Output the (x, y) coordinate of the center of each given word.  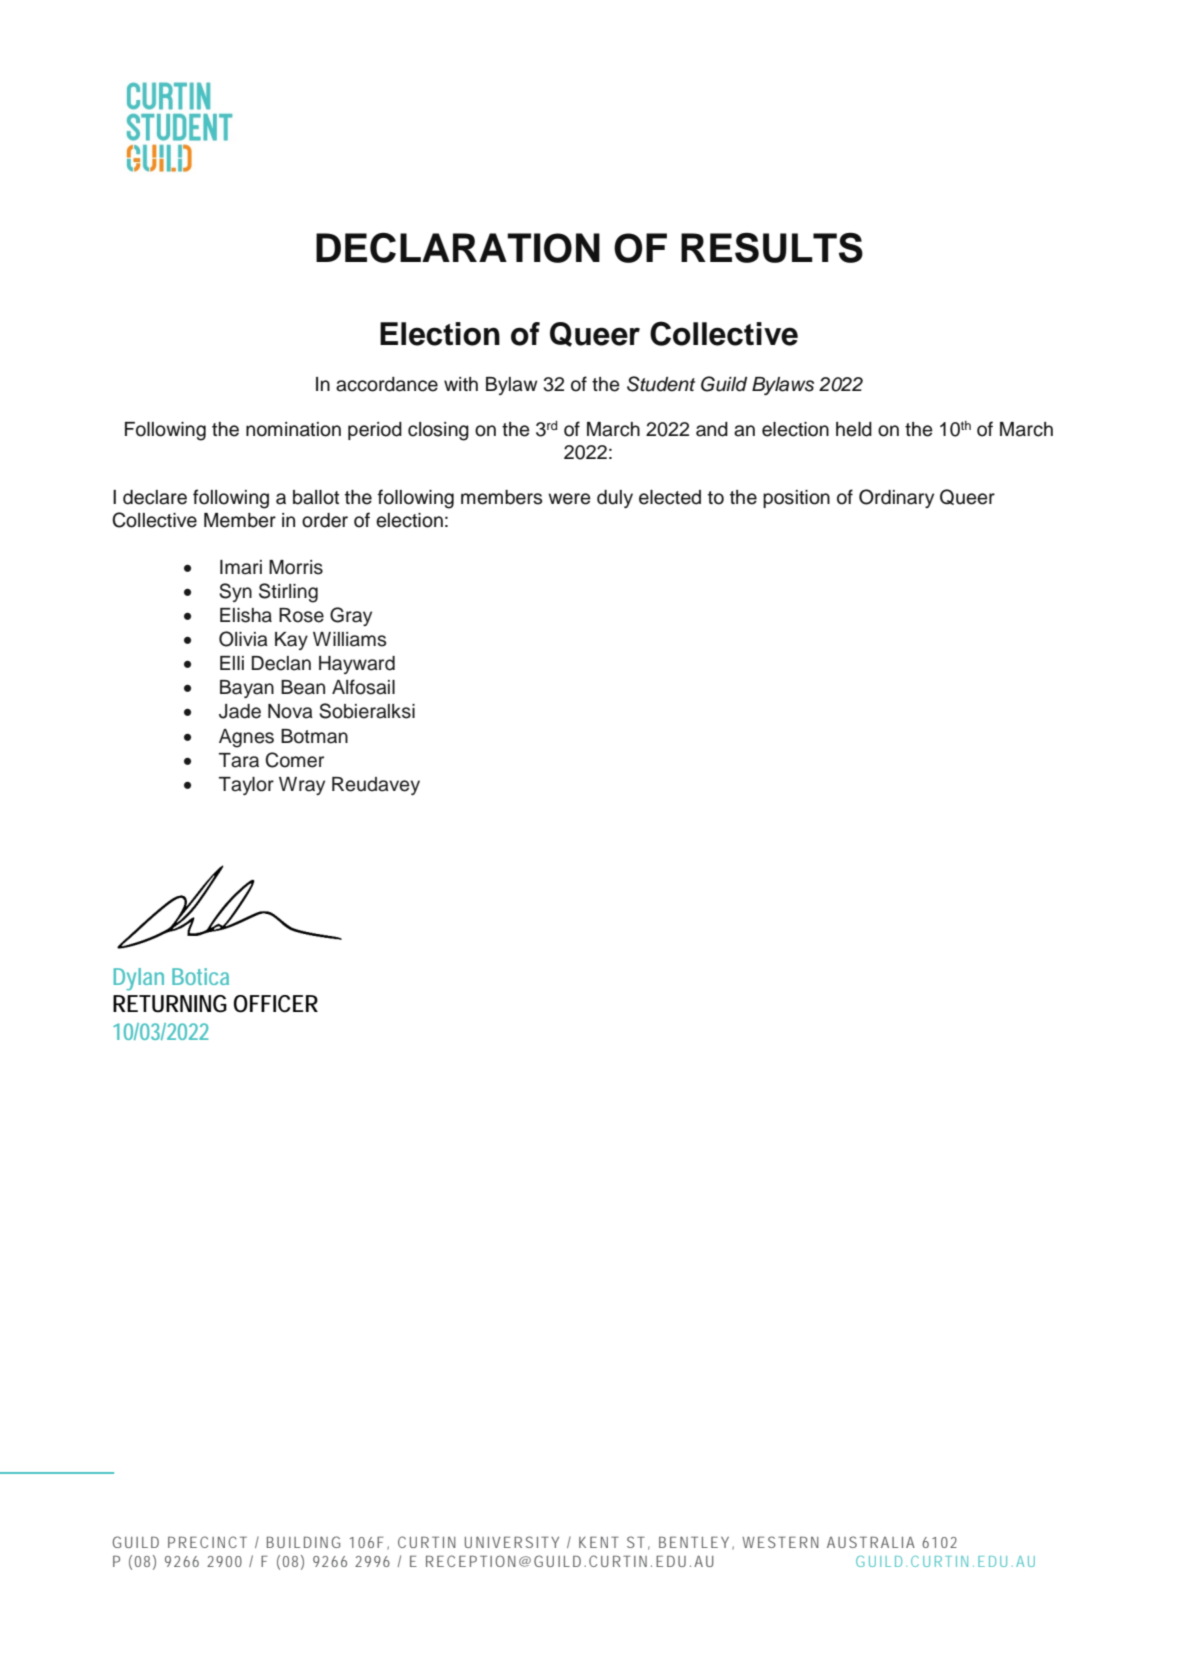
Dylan (139, 979)
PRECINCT (207, 1542)
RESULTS (772, 247)
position (796, 499)
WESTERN (780, 1542)
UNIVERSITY (512, 1542)
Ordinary (896, 498)
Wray (302, 786)
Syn (235, 592)
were (569, 499)
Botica (200, 976)
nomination (293, 429)
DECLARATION (458, 247)
